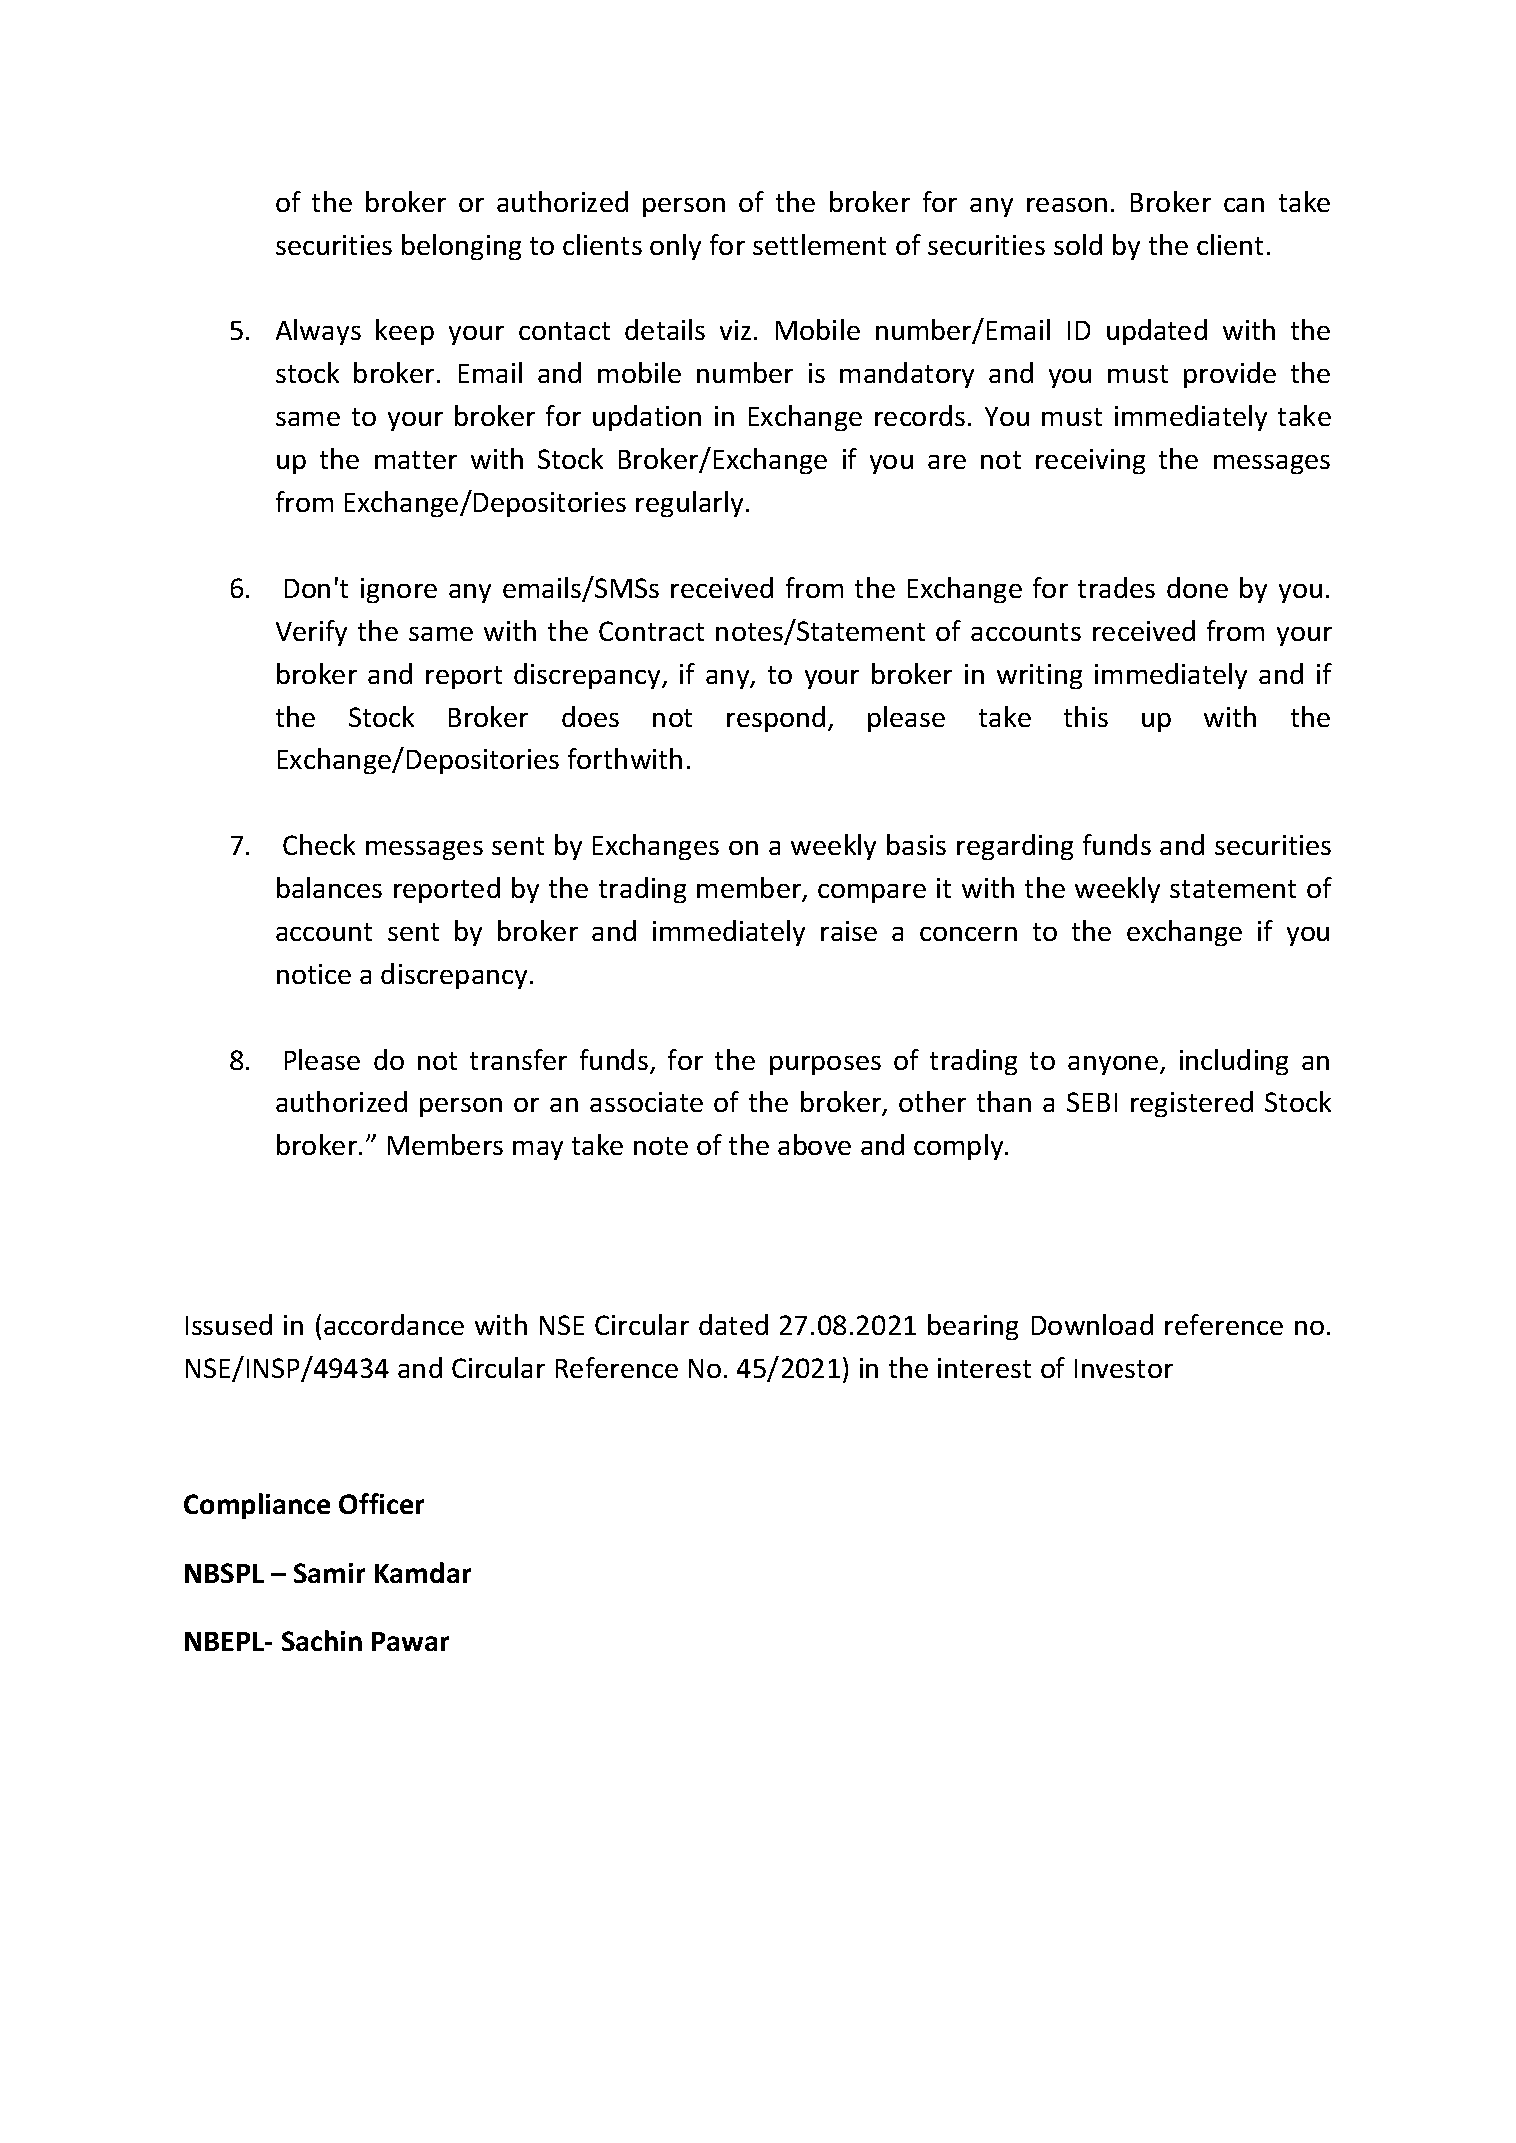 This page has width=1516, height=2143. What do you see at coordinates (461, 247) in the page?
I see `belonging` at bounding box center [461, 247].
